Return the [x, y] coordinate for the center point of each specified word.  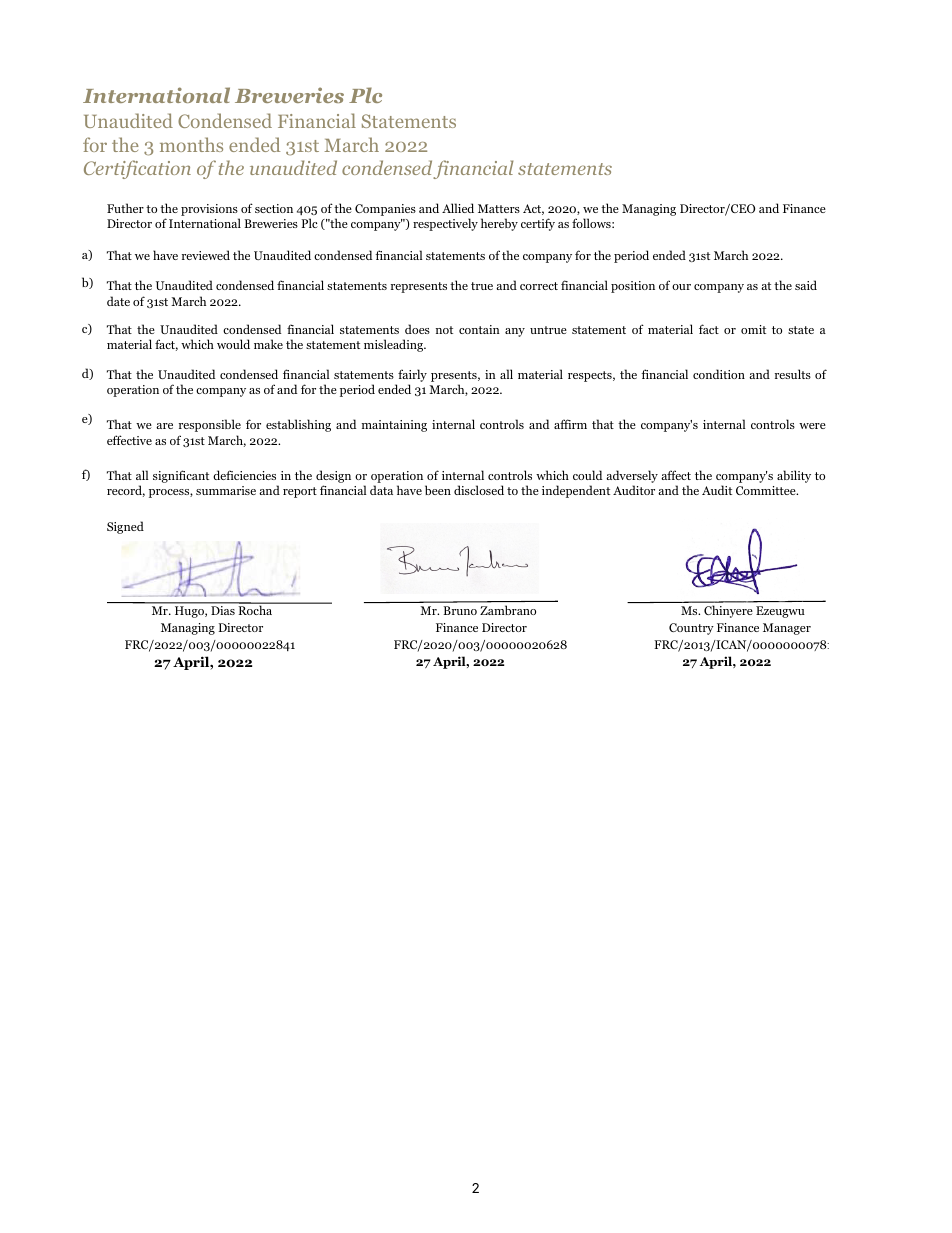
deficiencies [244, 475]
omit [753, 329]
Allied [458, 208]
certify [538, 224]
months [191, 144]
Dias [223, 610]
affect [676, 475]
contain [479, 329]
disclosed [479, 490]
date [118, 301]
